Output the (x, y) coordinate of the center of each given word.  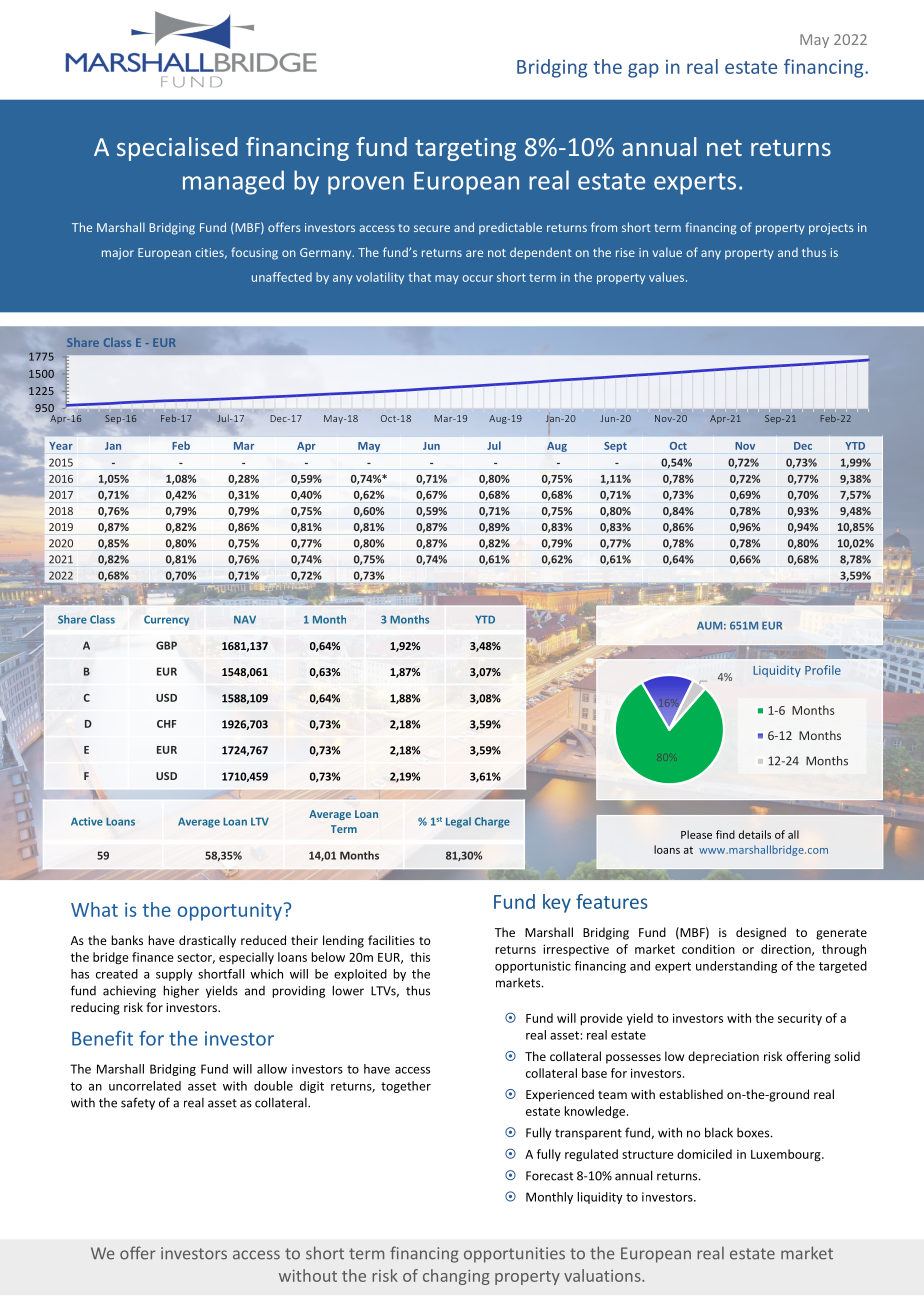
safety (138, 1103)
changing (456, 1277)
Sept (615, 447)
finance (153, 957)
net (724, 148)
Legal (458, 822)
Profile (823, 670)
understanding (736, 967)
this (420, 957)
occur (477, 278)
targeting (465, 149)
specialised (177, 149)
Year (61, 446)
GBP (166, 645)
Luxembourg (787, 1155)
